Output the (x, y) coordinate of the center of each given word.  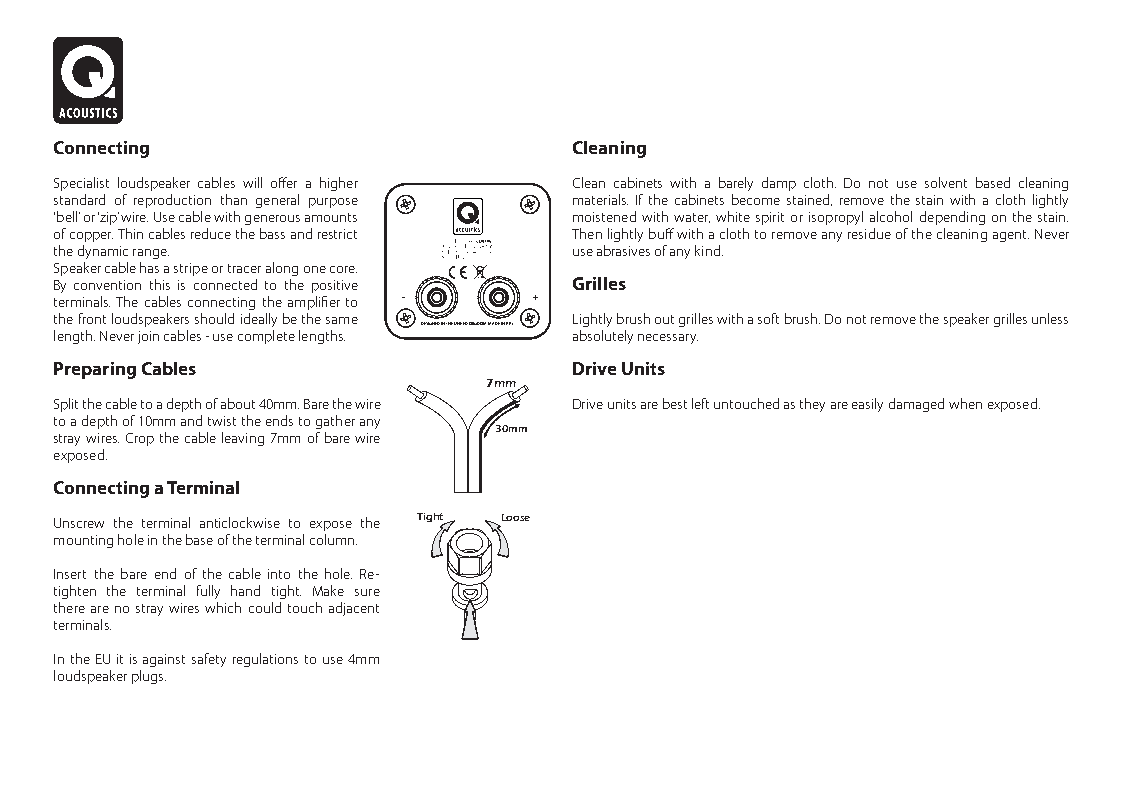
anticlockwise (240, 522)
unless (1050, 318)
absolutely (603, 337)
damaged (916, 405)
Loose (516, 517)
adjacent (354, 609)
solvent (946, 182)
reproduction (172, 201)
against (164, 660)
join (148, 337)
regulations (265, 660)
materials (600, 199)
